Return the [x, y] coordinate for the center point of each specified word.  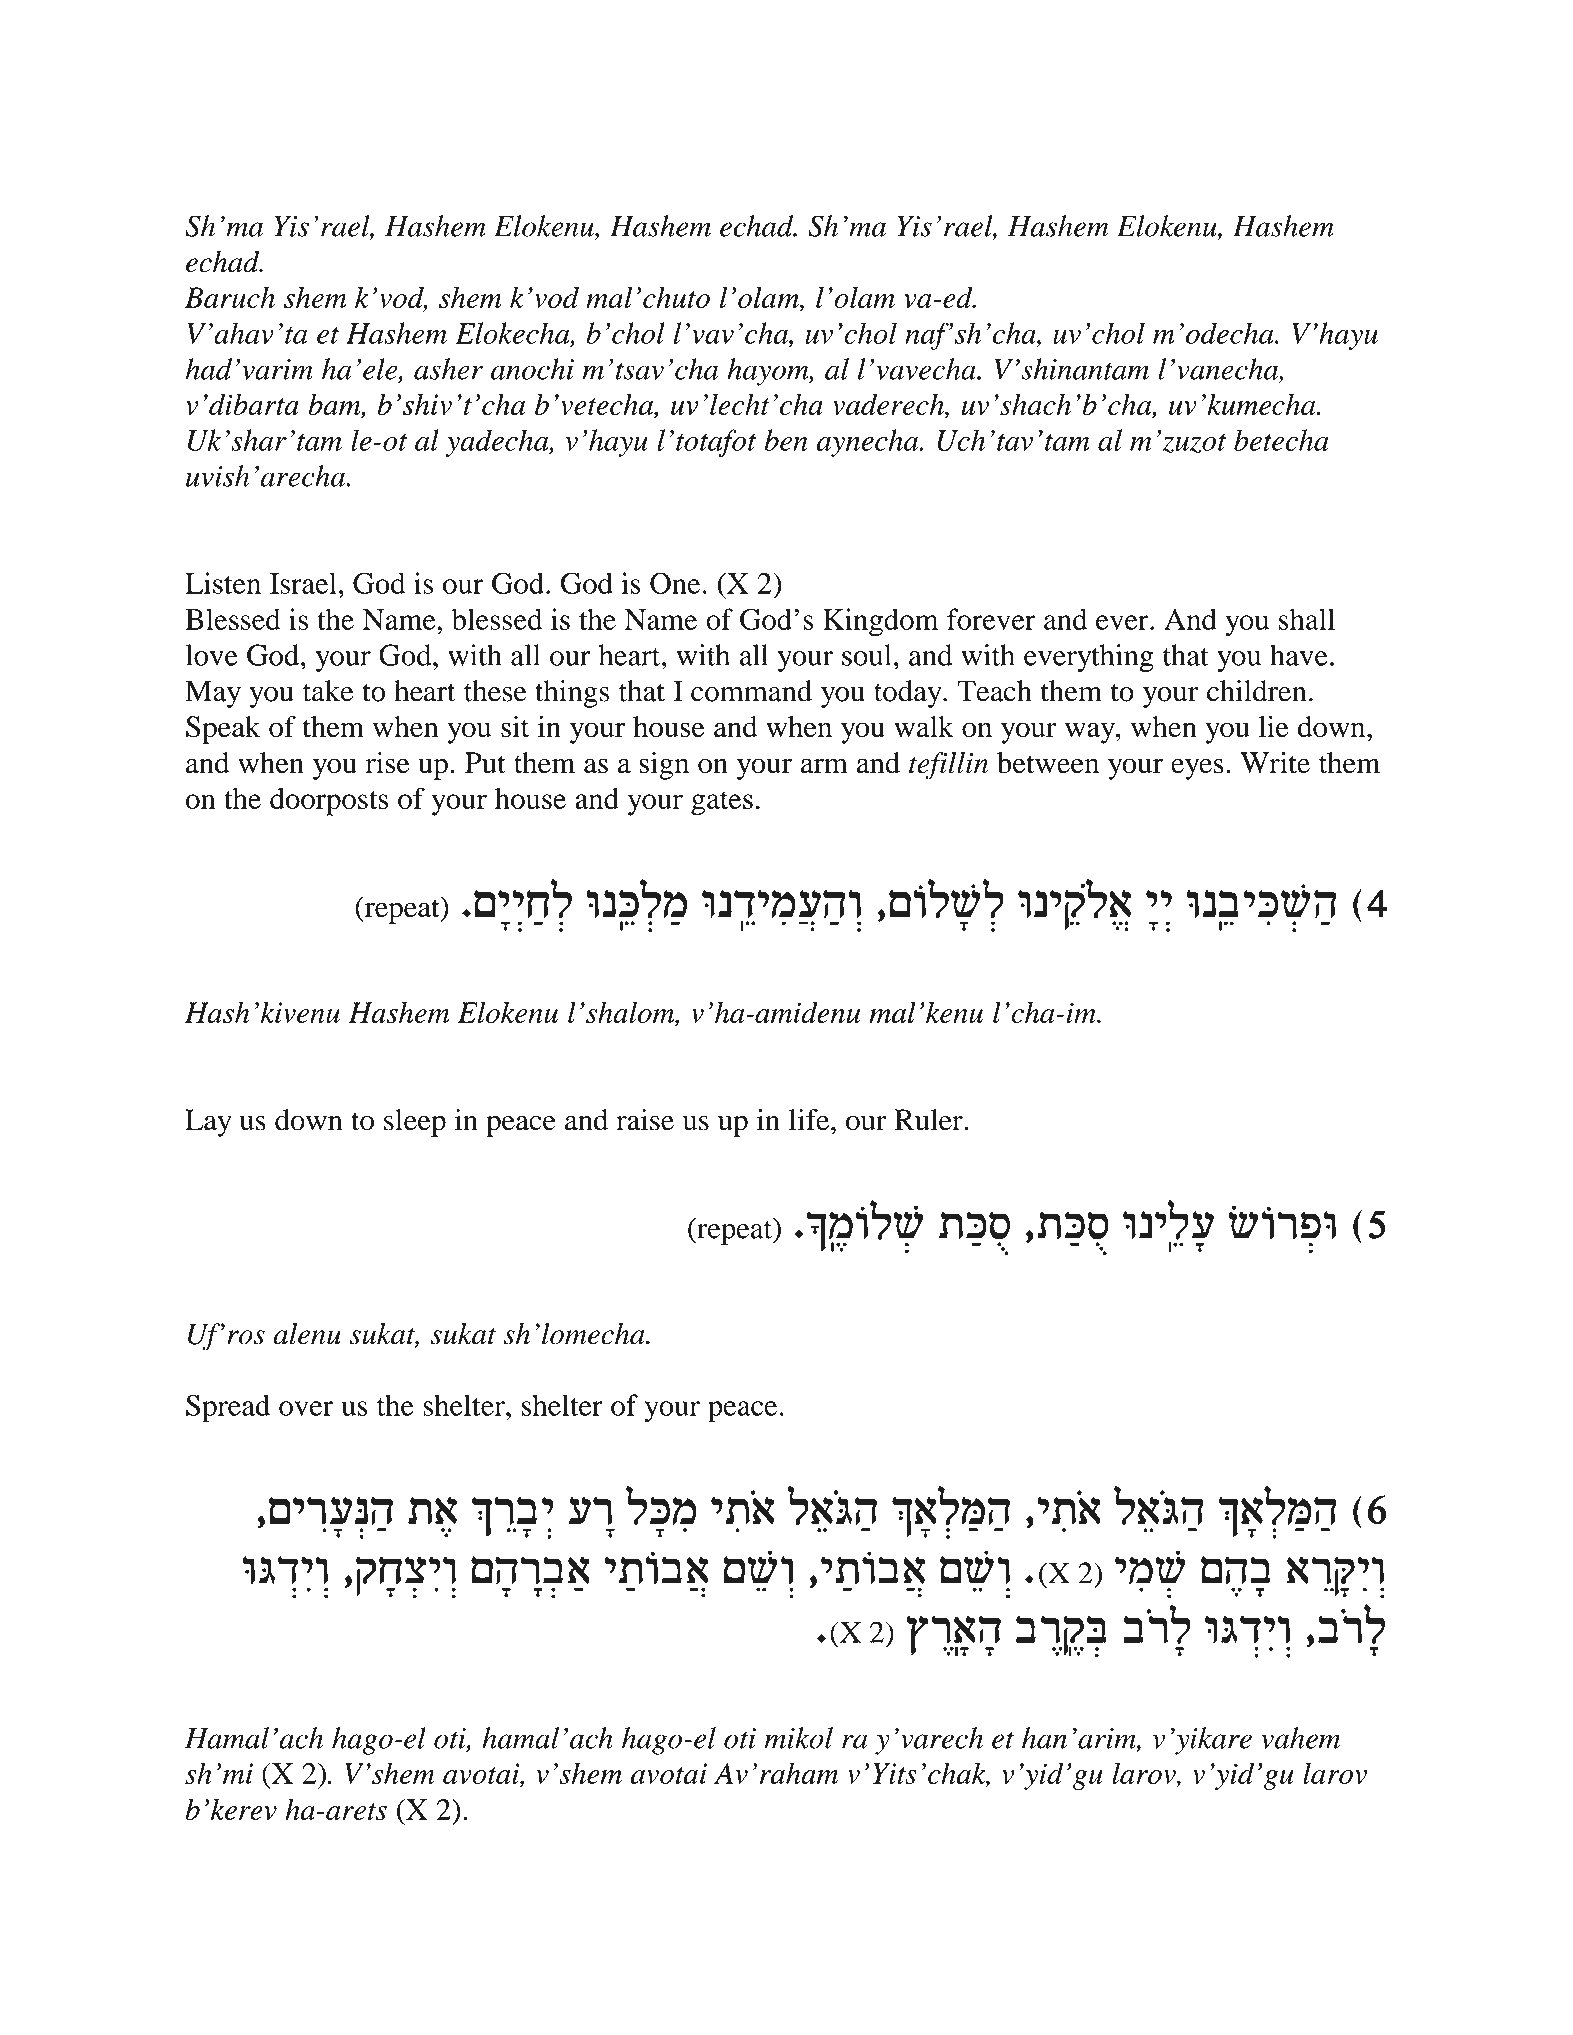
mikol [798, 1738]
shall [1307, 619]
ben [786, 440]
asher [448, 369]
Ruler [930, 1120]
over [306, 1408]
